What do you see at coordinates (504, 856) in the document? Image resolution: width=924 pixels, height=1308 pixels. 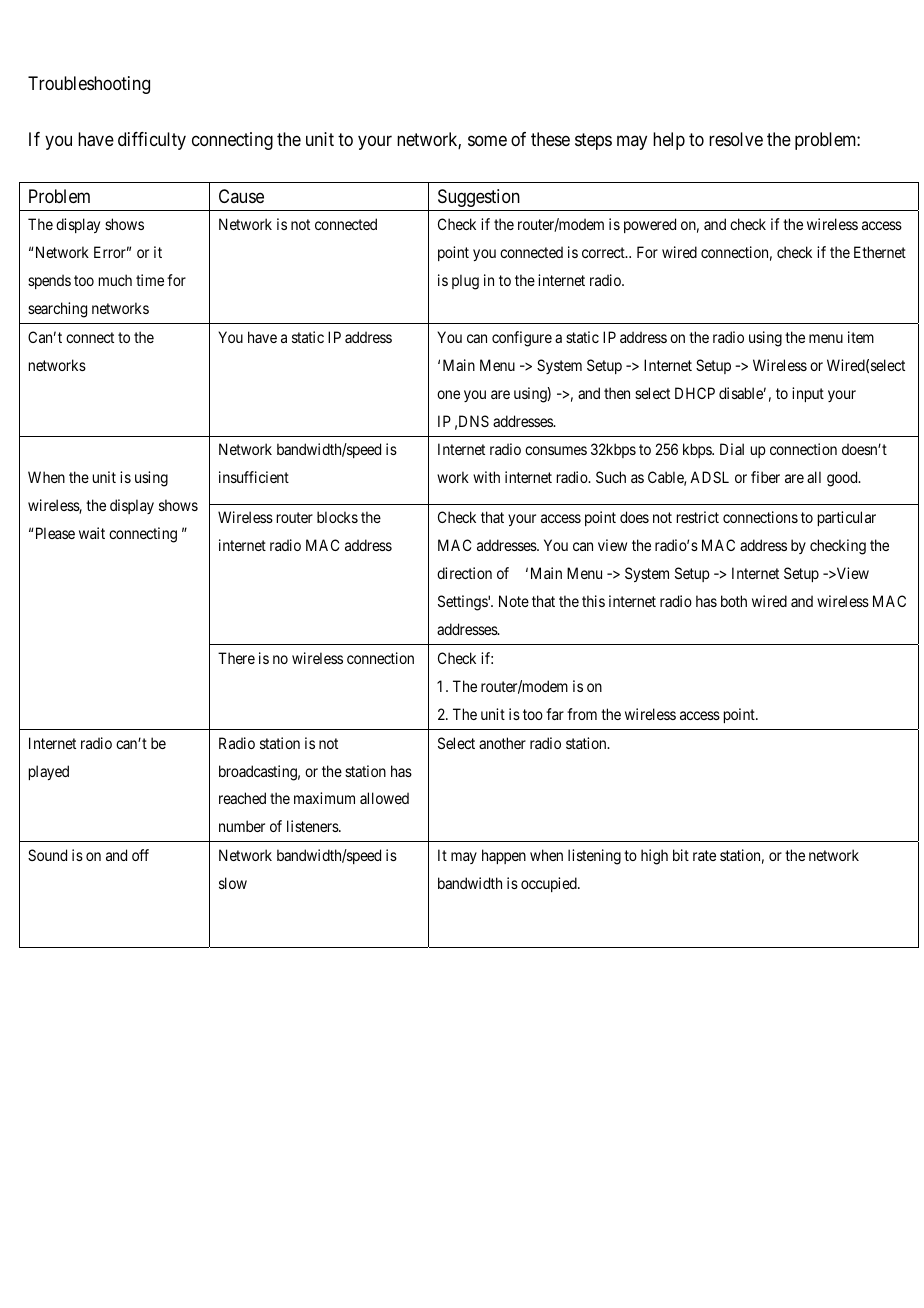 I see `happen` at bounding box center [504, 856].
